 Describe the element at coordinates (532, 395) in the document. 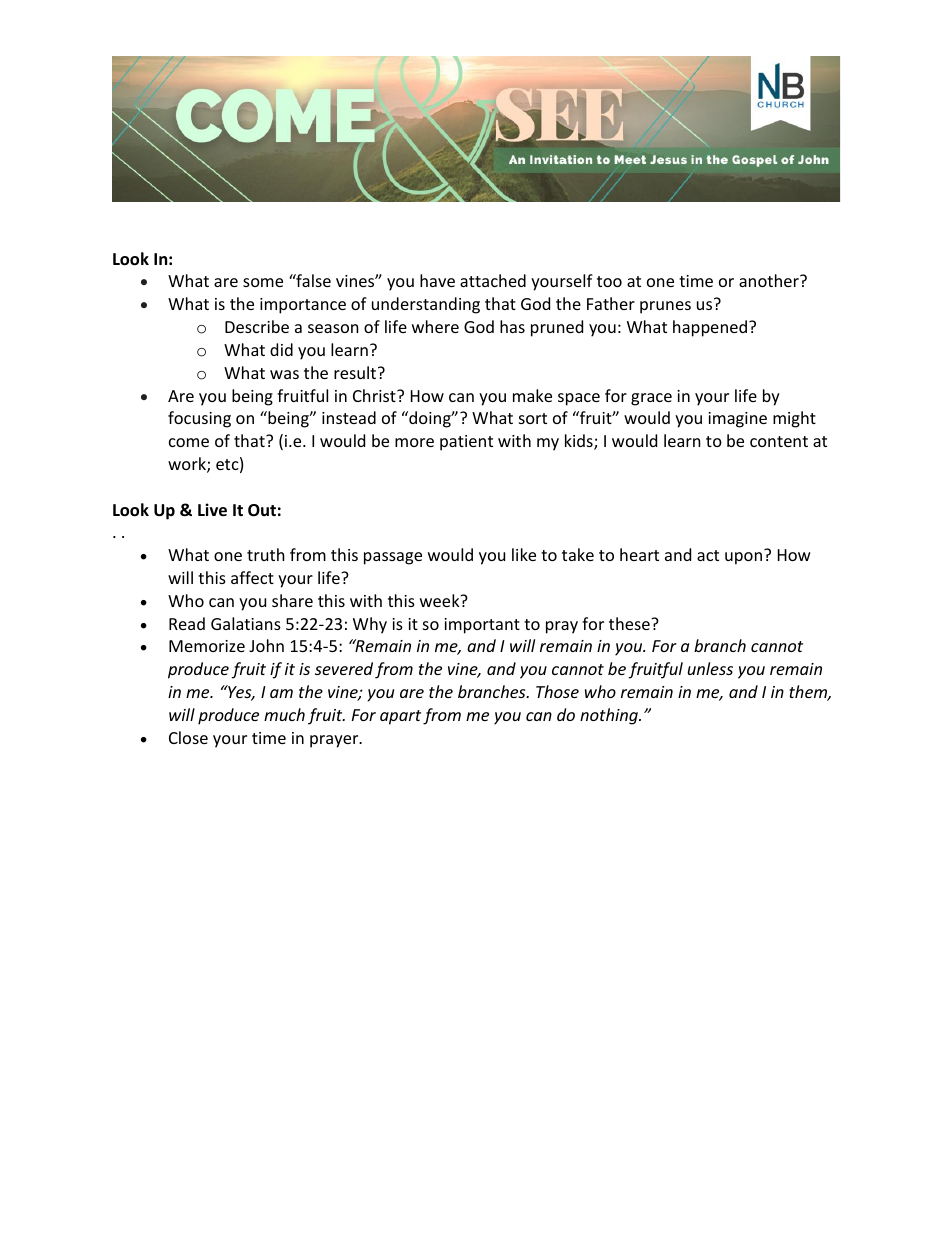

I see `make` at that location.
